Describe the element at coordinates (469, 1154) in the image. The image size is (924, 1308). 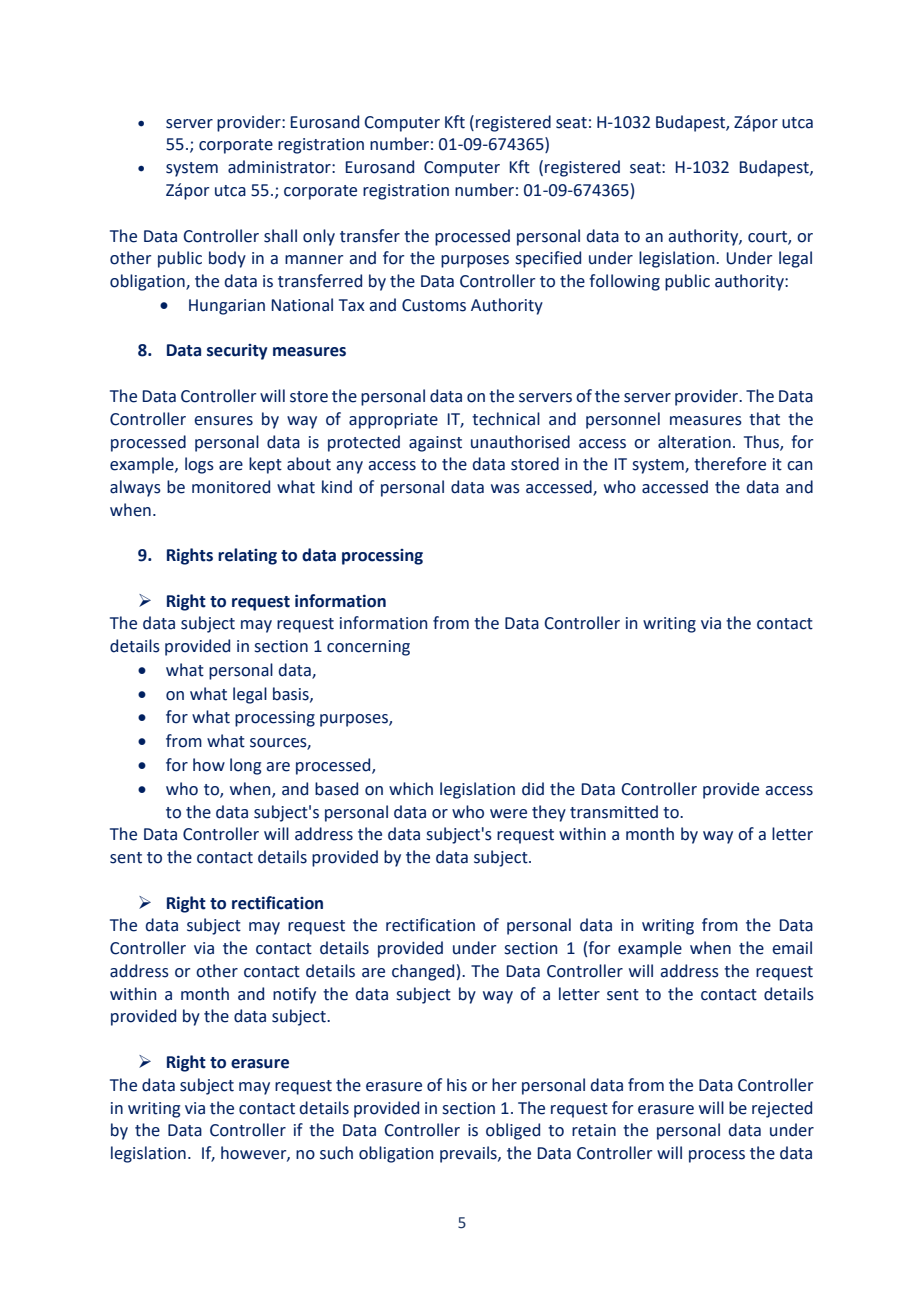
I see `prevails` at that location.
